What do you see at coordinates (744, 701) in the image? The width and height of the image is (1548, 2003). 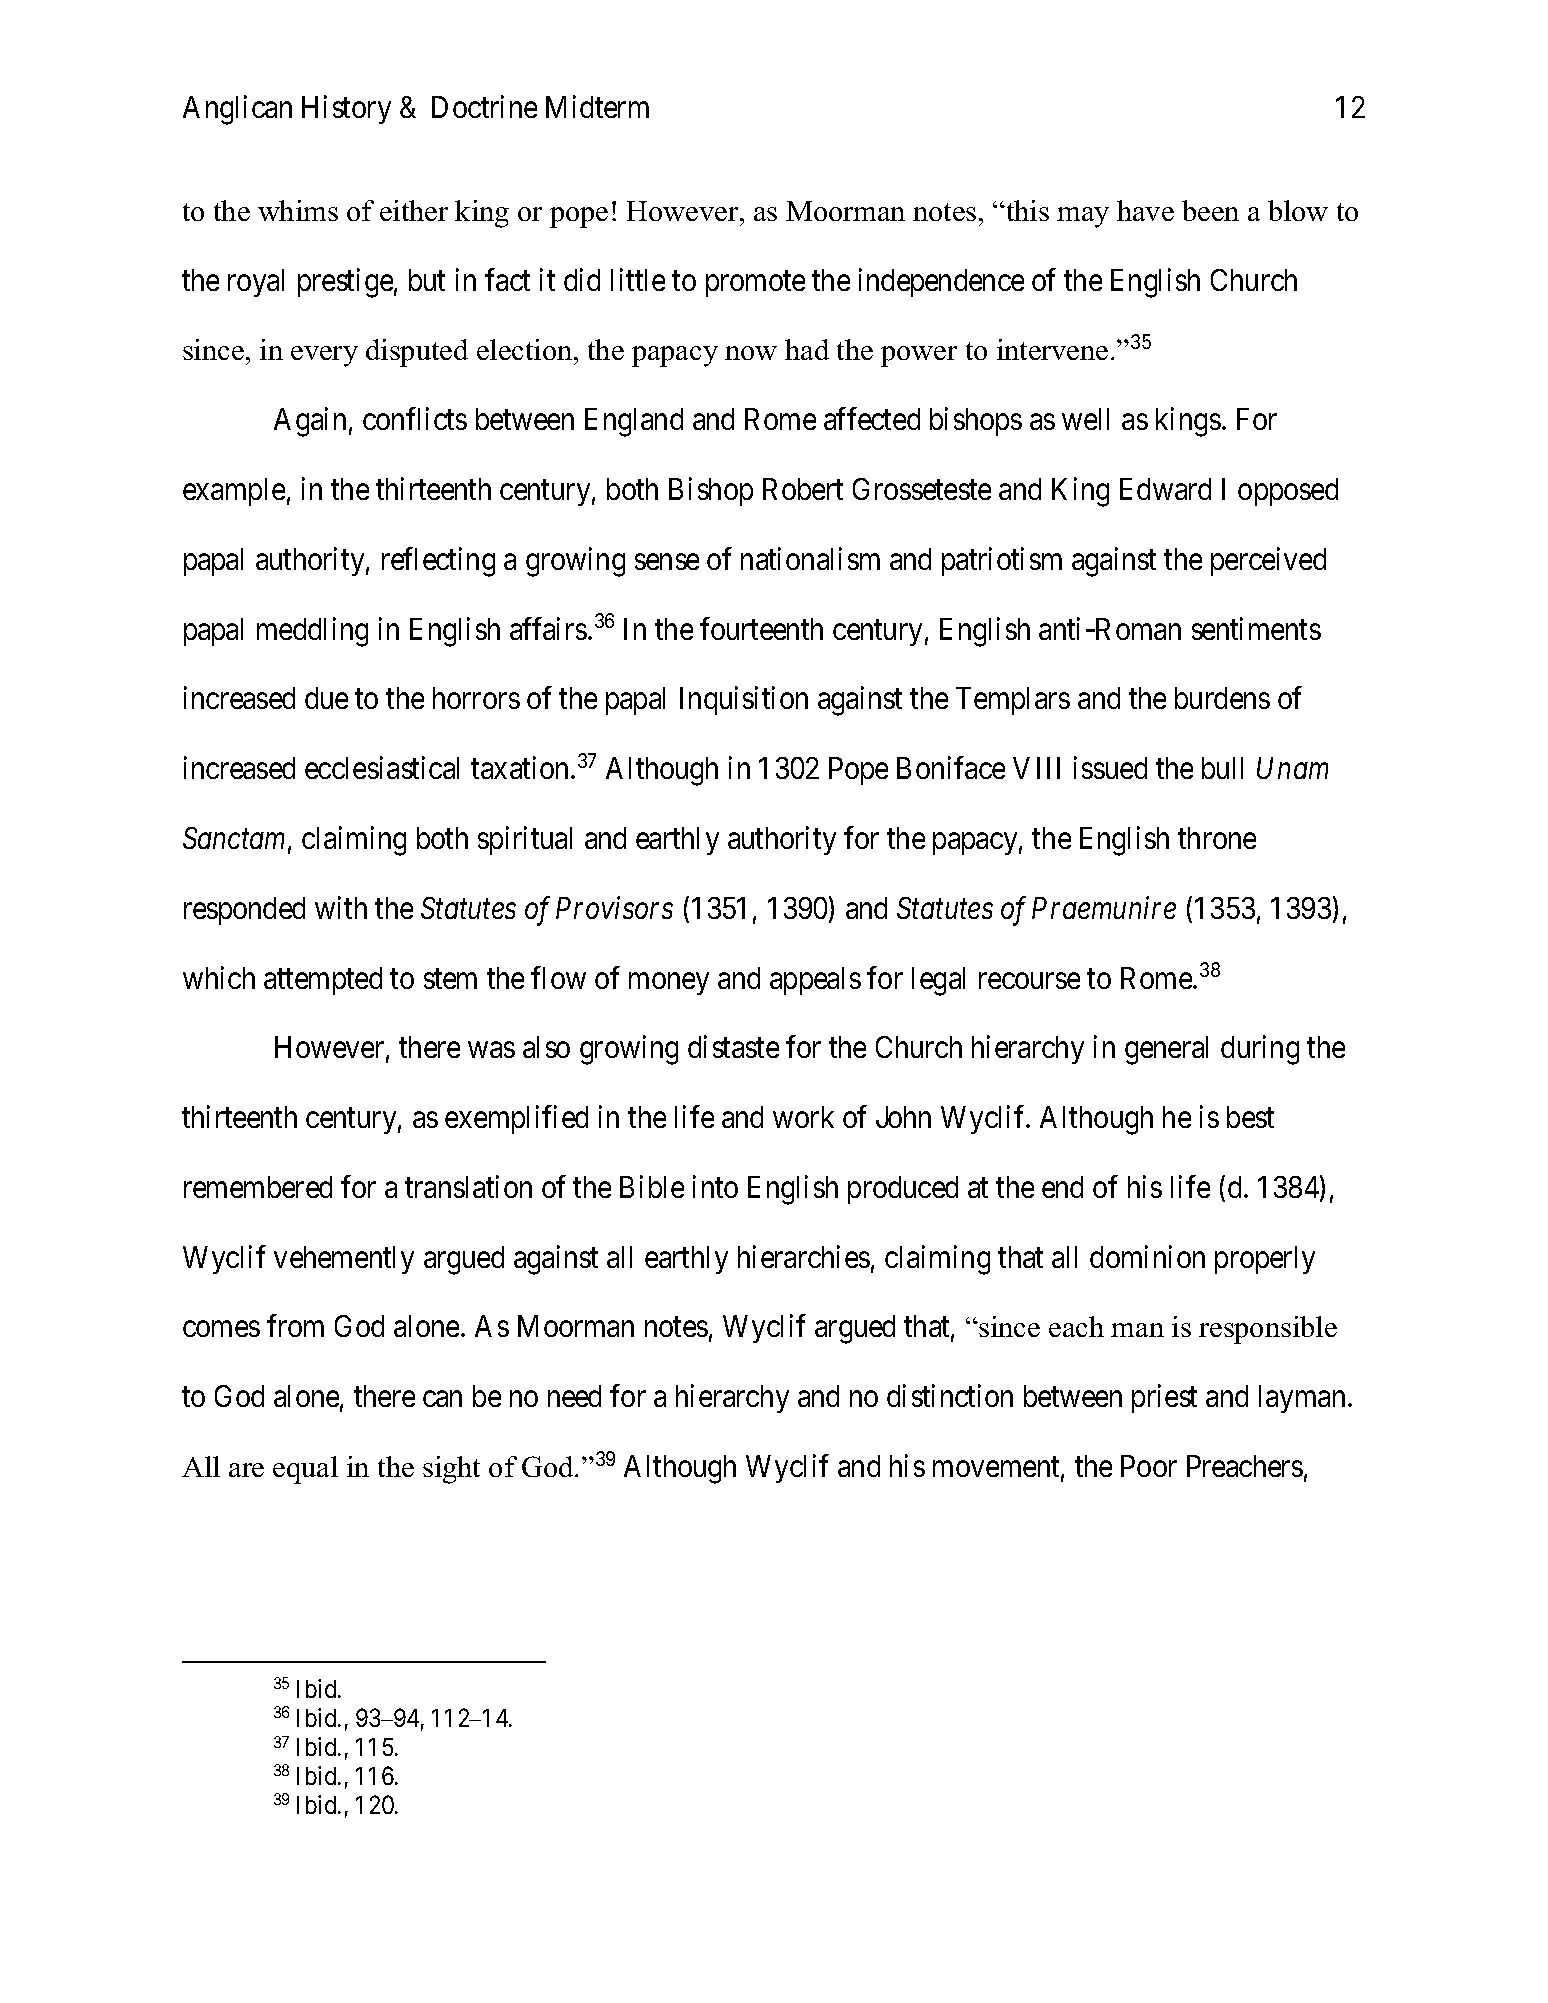 I see `Inquisition` at bounding box center [744, 701].
